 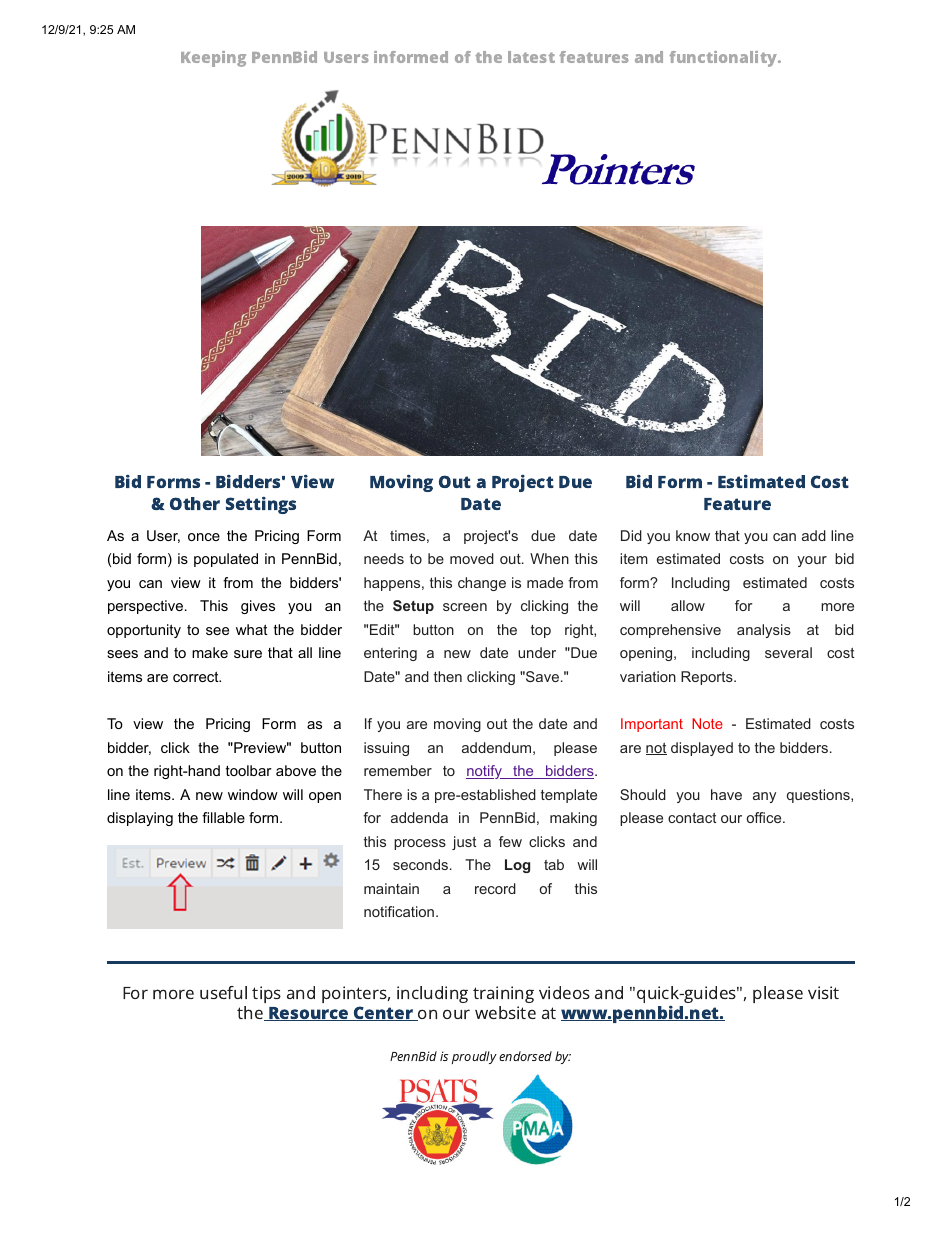 What do you see at coordinates (531, 57) in the page?
I see `latest` at bounding box center [531, 57].
